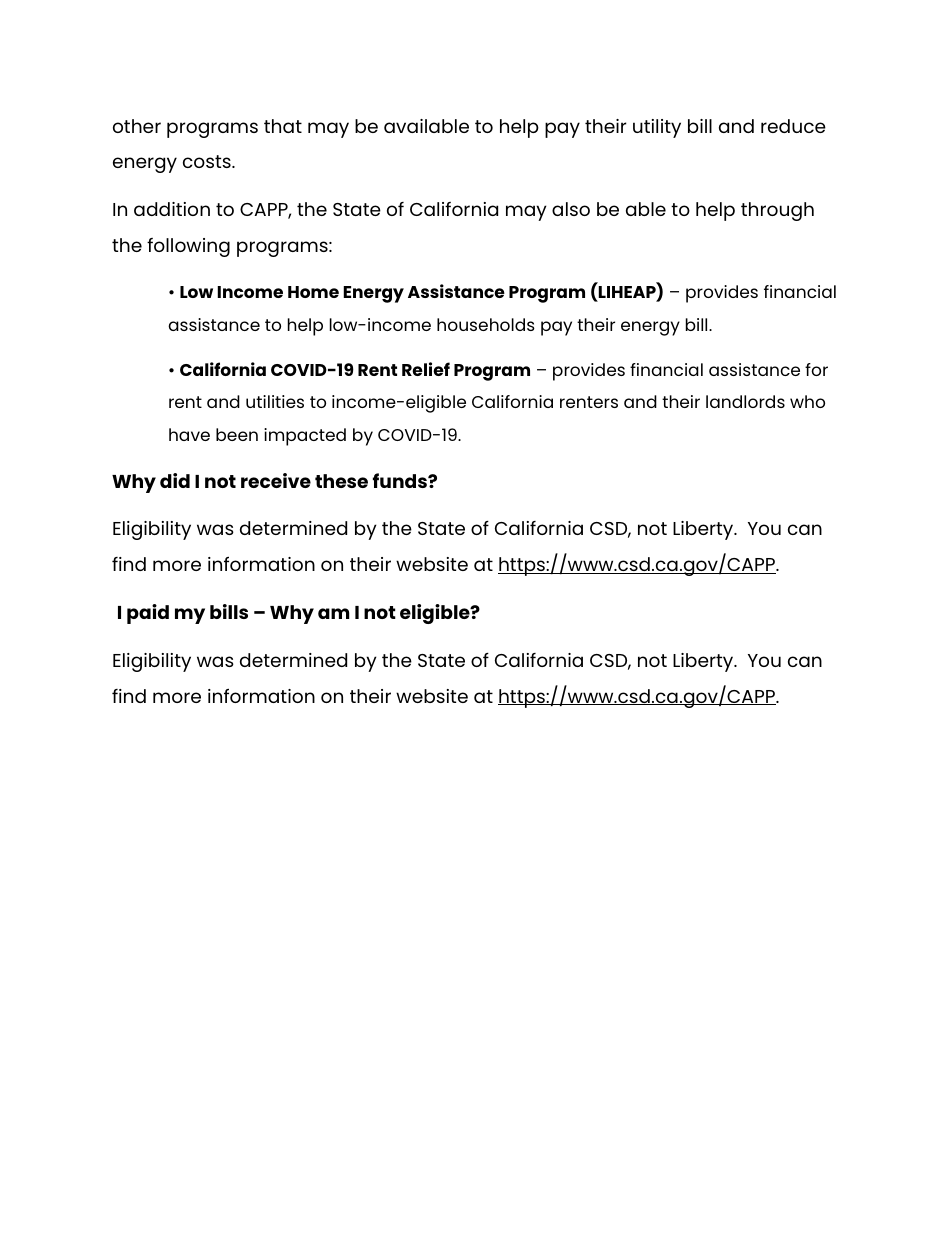  What do you see at coordinates (571, 209) in the screenshot?
I see `also` at bounding box center [571, 209].
